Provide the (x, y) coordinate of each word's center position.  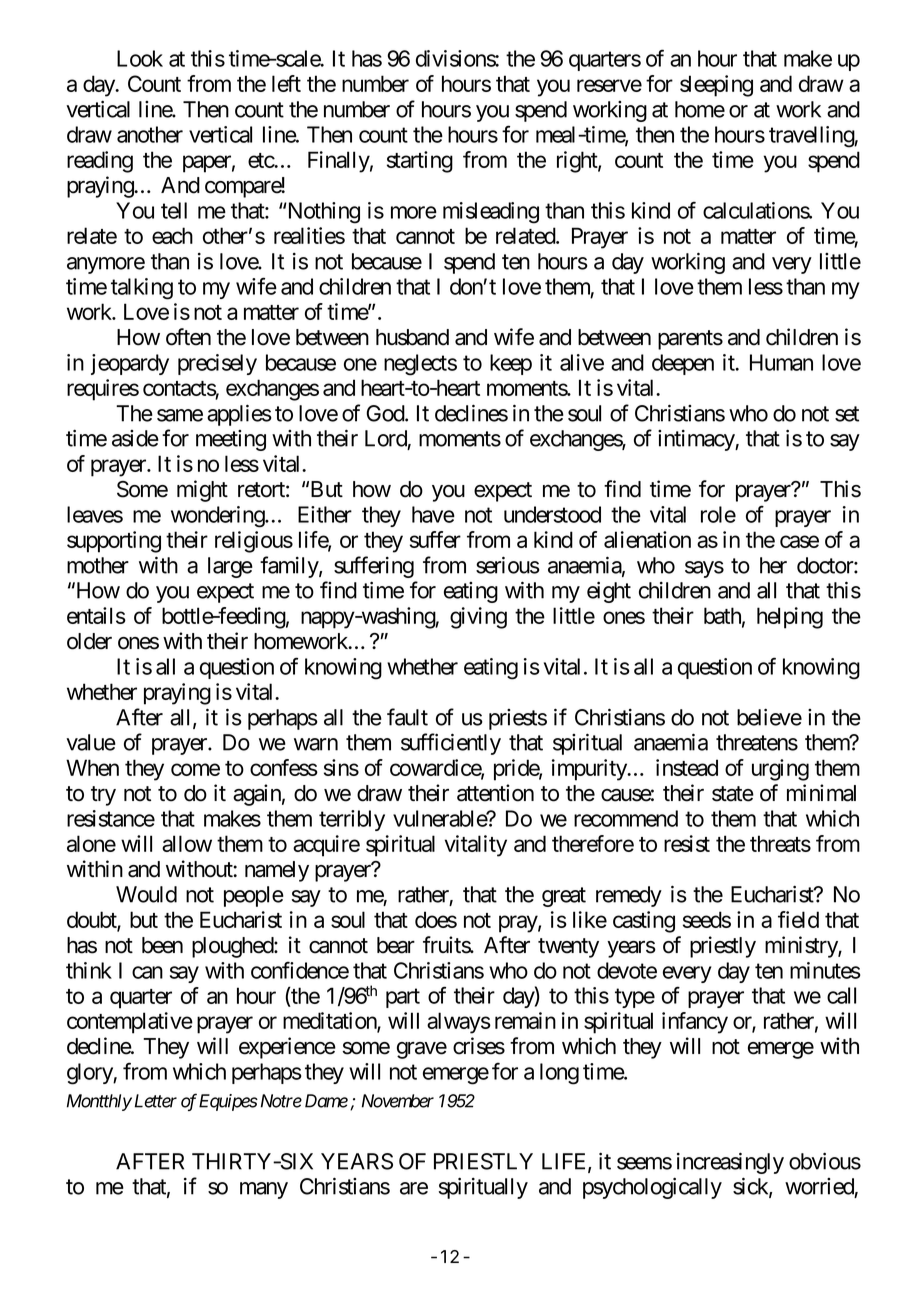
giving (478, 618)
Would (146, 894)
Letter (156, 1101)
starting (420, 162)
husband (412, 337)
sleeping (716, 86)
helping (790, 618)
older (89, 641)
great (564, 897)
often (188, 337)
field (798, 919)
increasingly (730, 1163)
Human (781, 362)
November (398, 1101)
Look (140, 58)
